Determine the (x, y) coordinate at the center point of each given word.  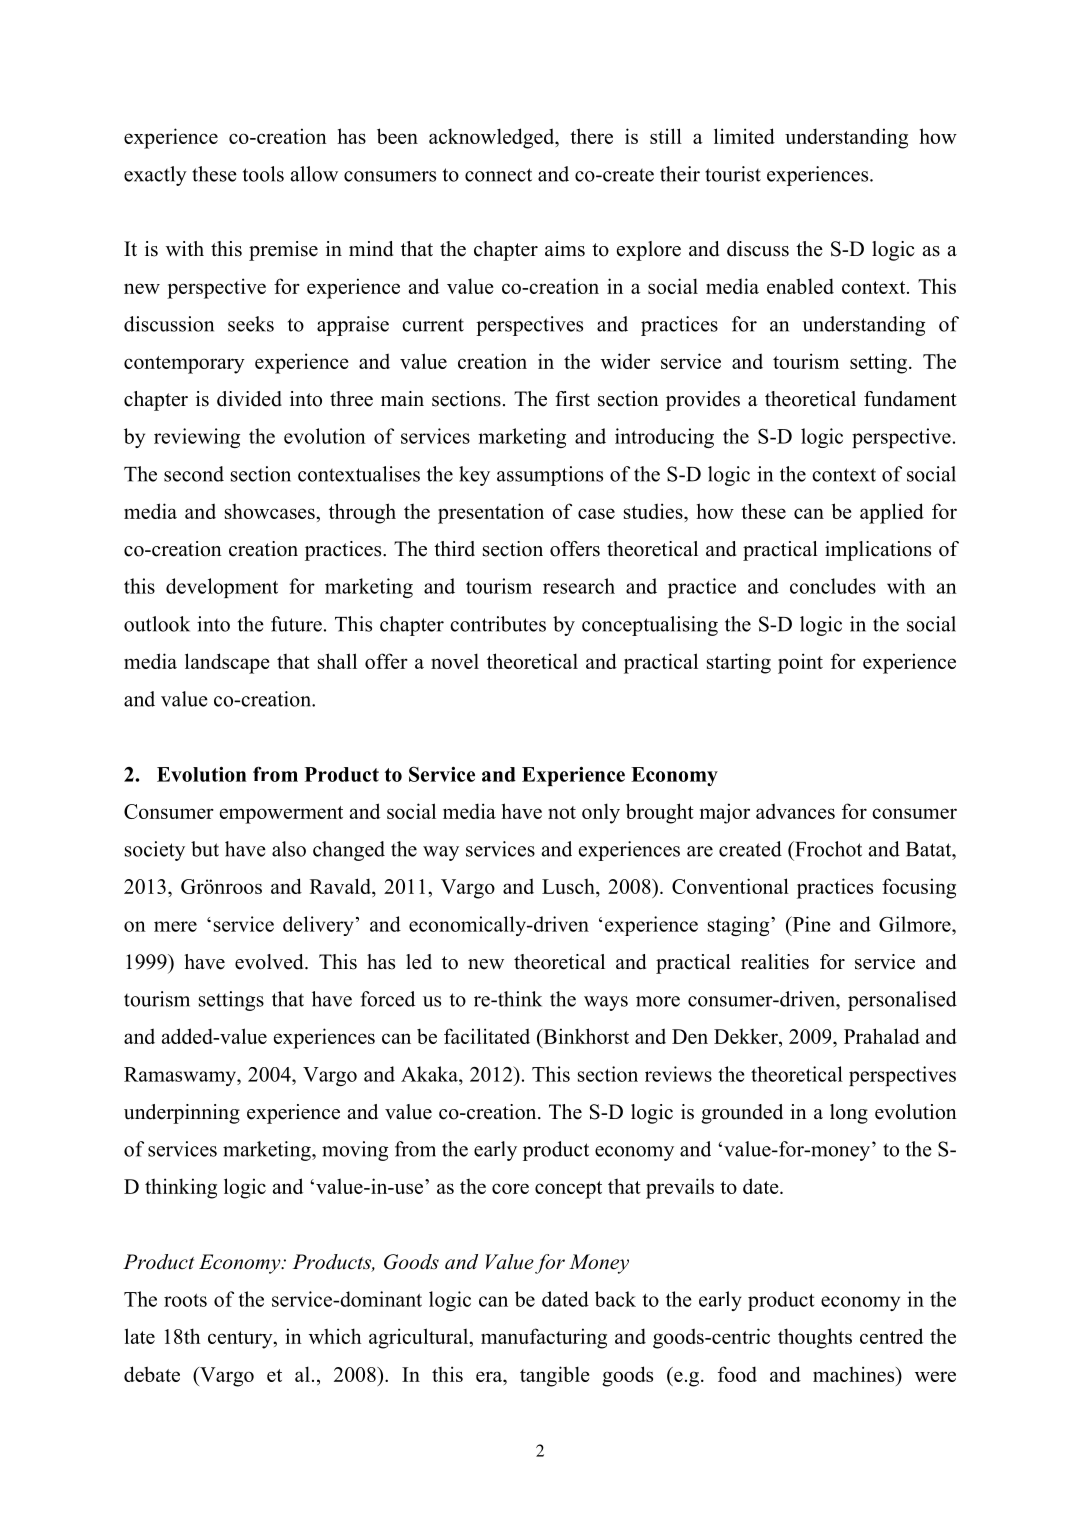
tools (263, 174)
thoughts (815, 1338)
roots (185, 1300)
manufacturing (544, 1338)
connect (498, 175)
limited (744, 136)
